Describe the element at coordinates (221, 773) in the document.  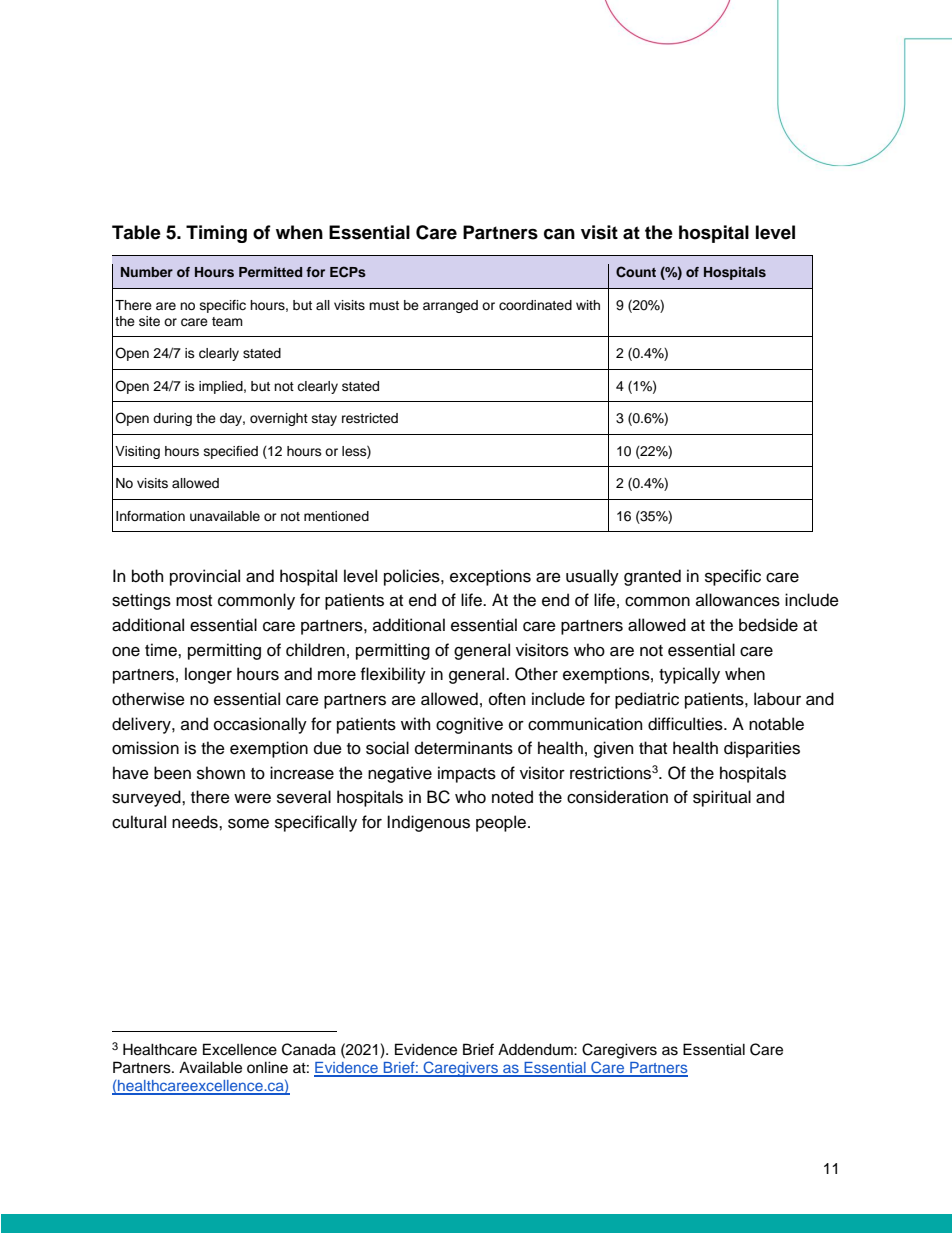
I see `shown` at that location.
